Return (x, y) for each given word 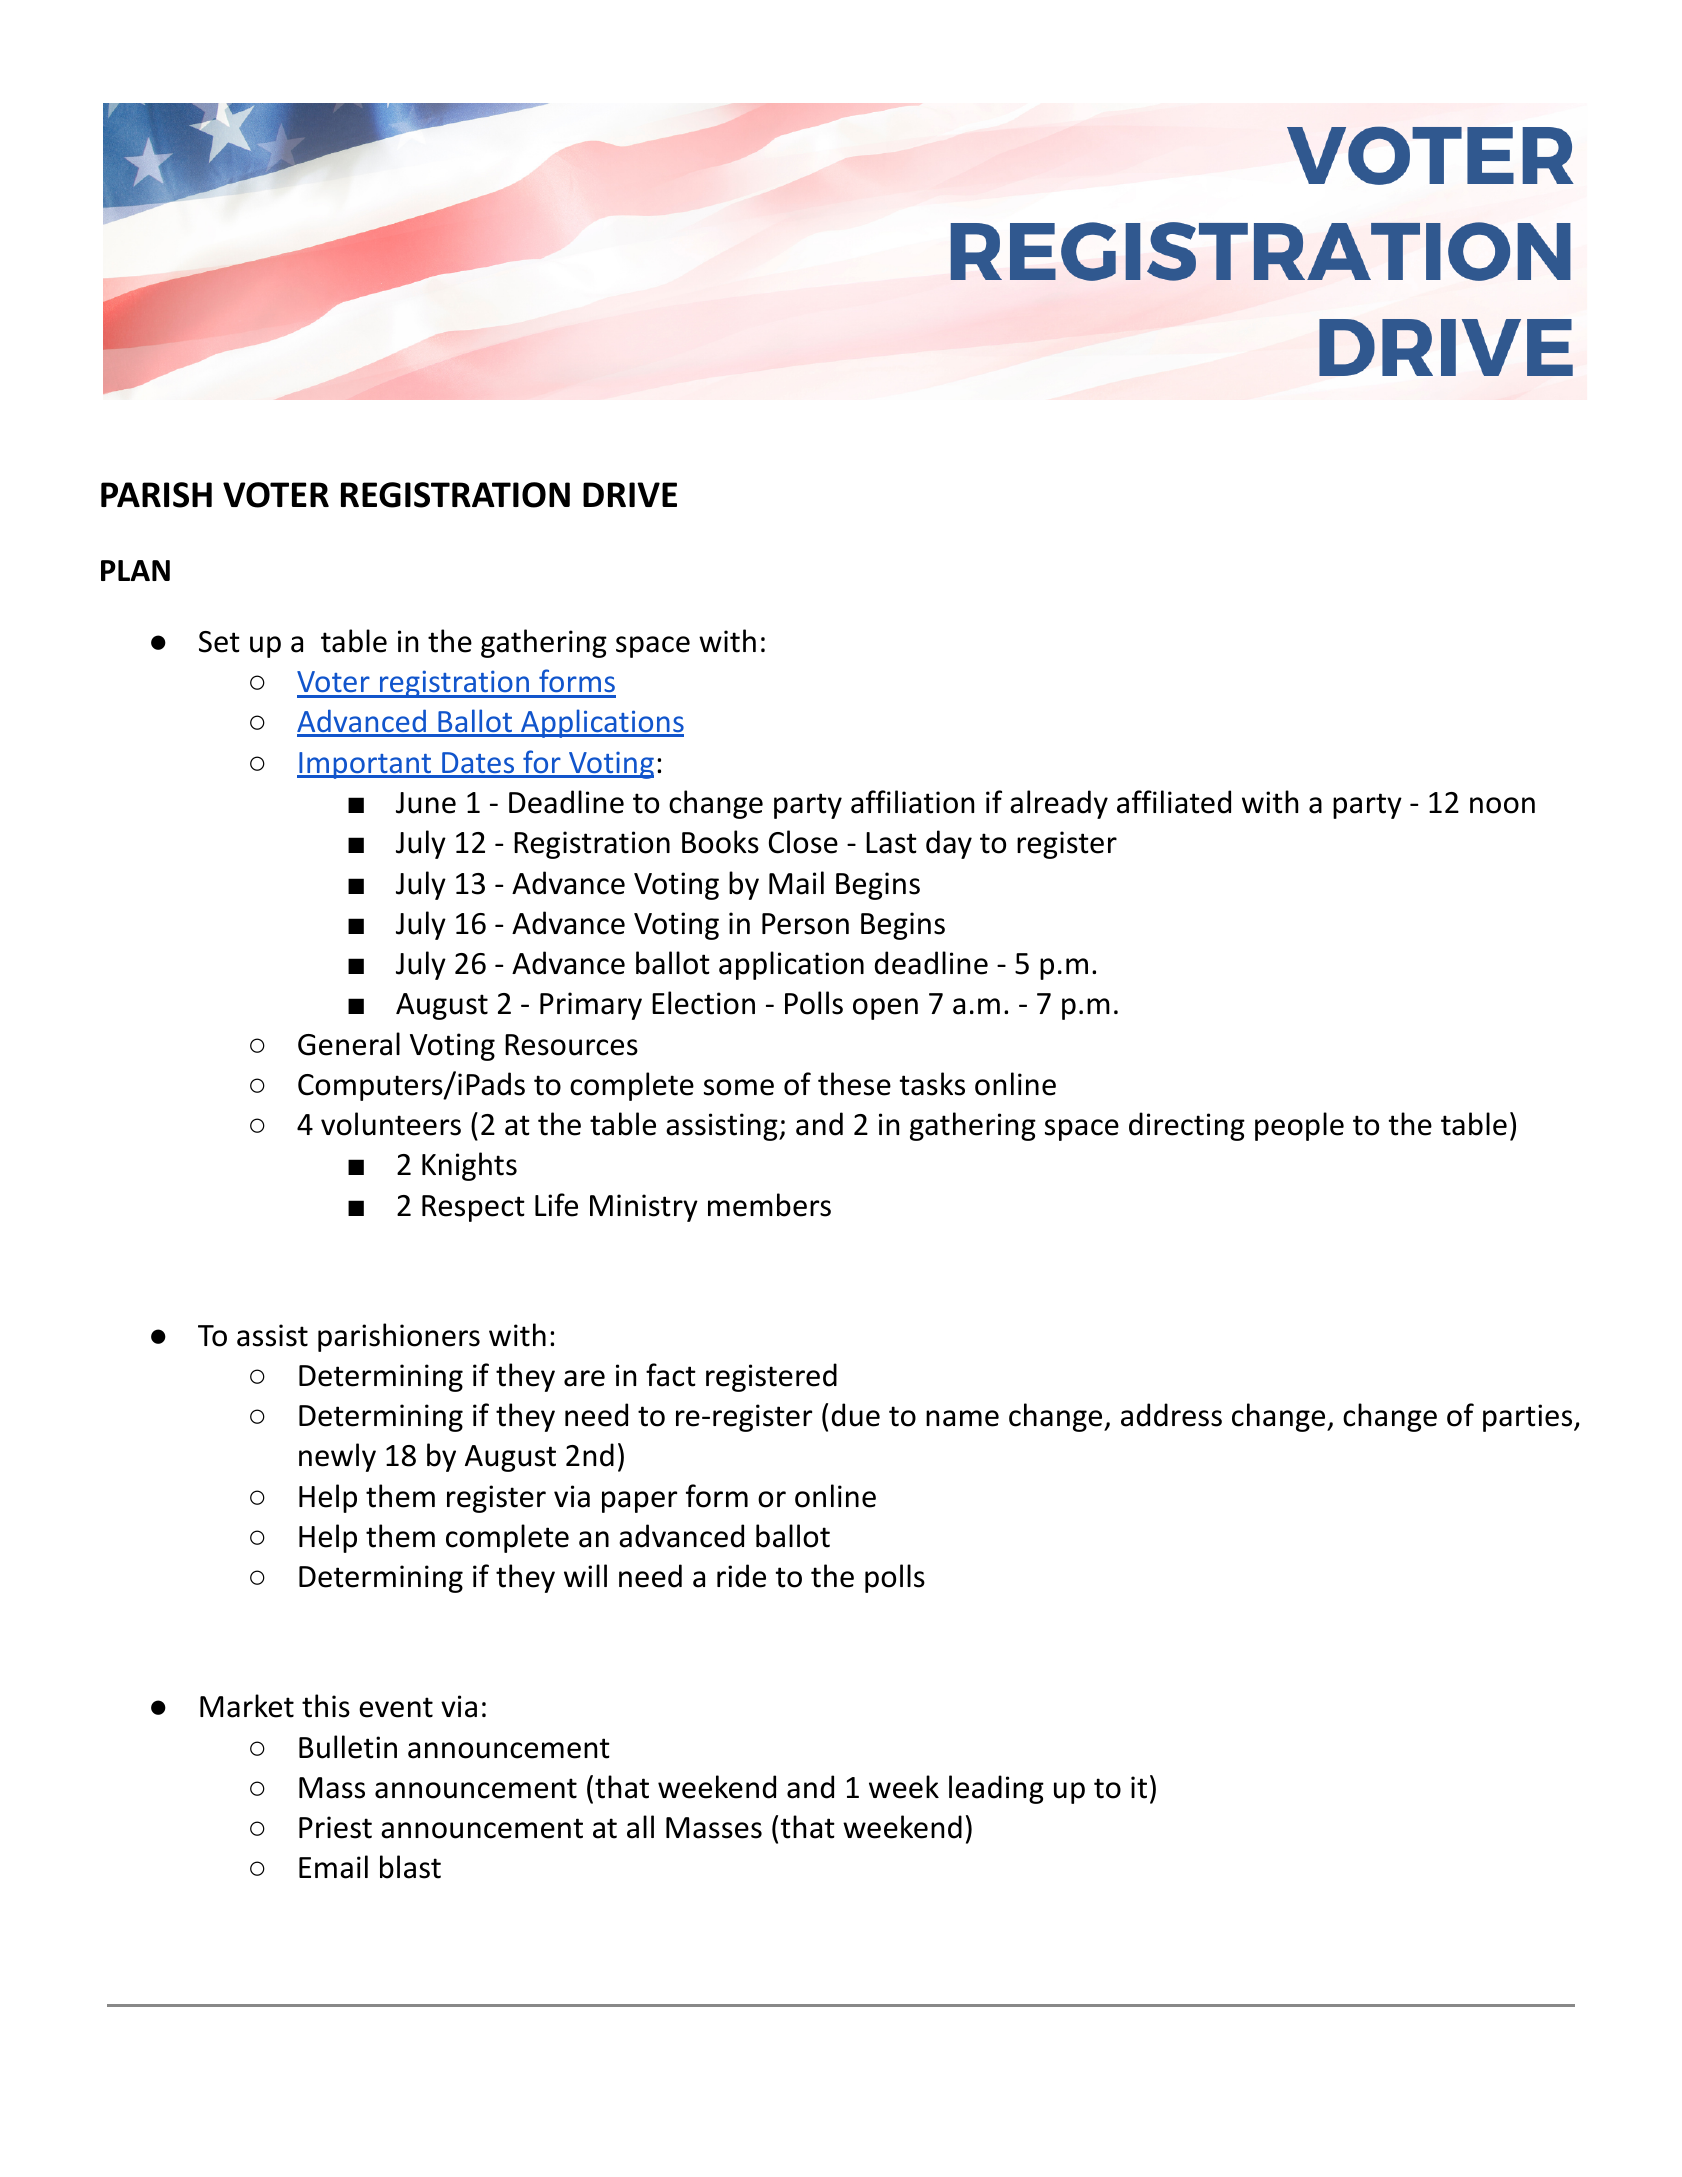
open (885, 1009)
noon (1502, 805)
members (769, 1205)
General (349, 1044)
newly (337, 1457)
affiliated (1174, 802)
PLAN (135, 570)
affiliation (912, 802)
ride (741, 1576)
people (1299, 1126)
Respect (473, 1208)
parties (1527, 1418)
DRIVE (630, 494)
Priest (335, 1827)
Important (365, 765)
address (1171, 1415)
